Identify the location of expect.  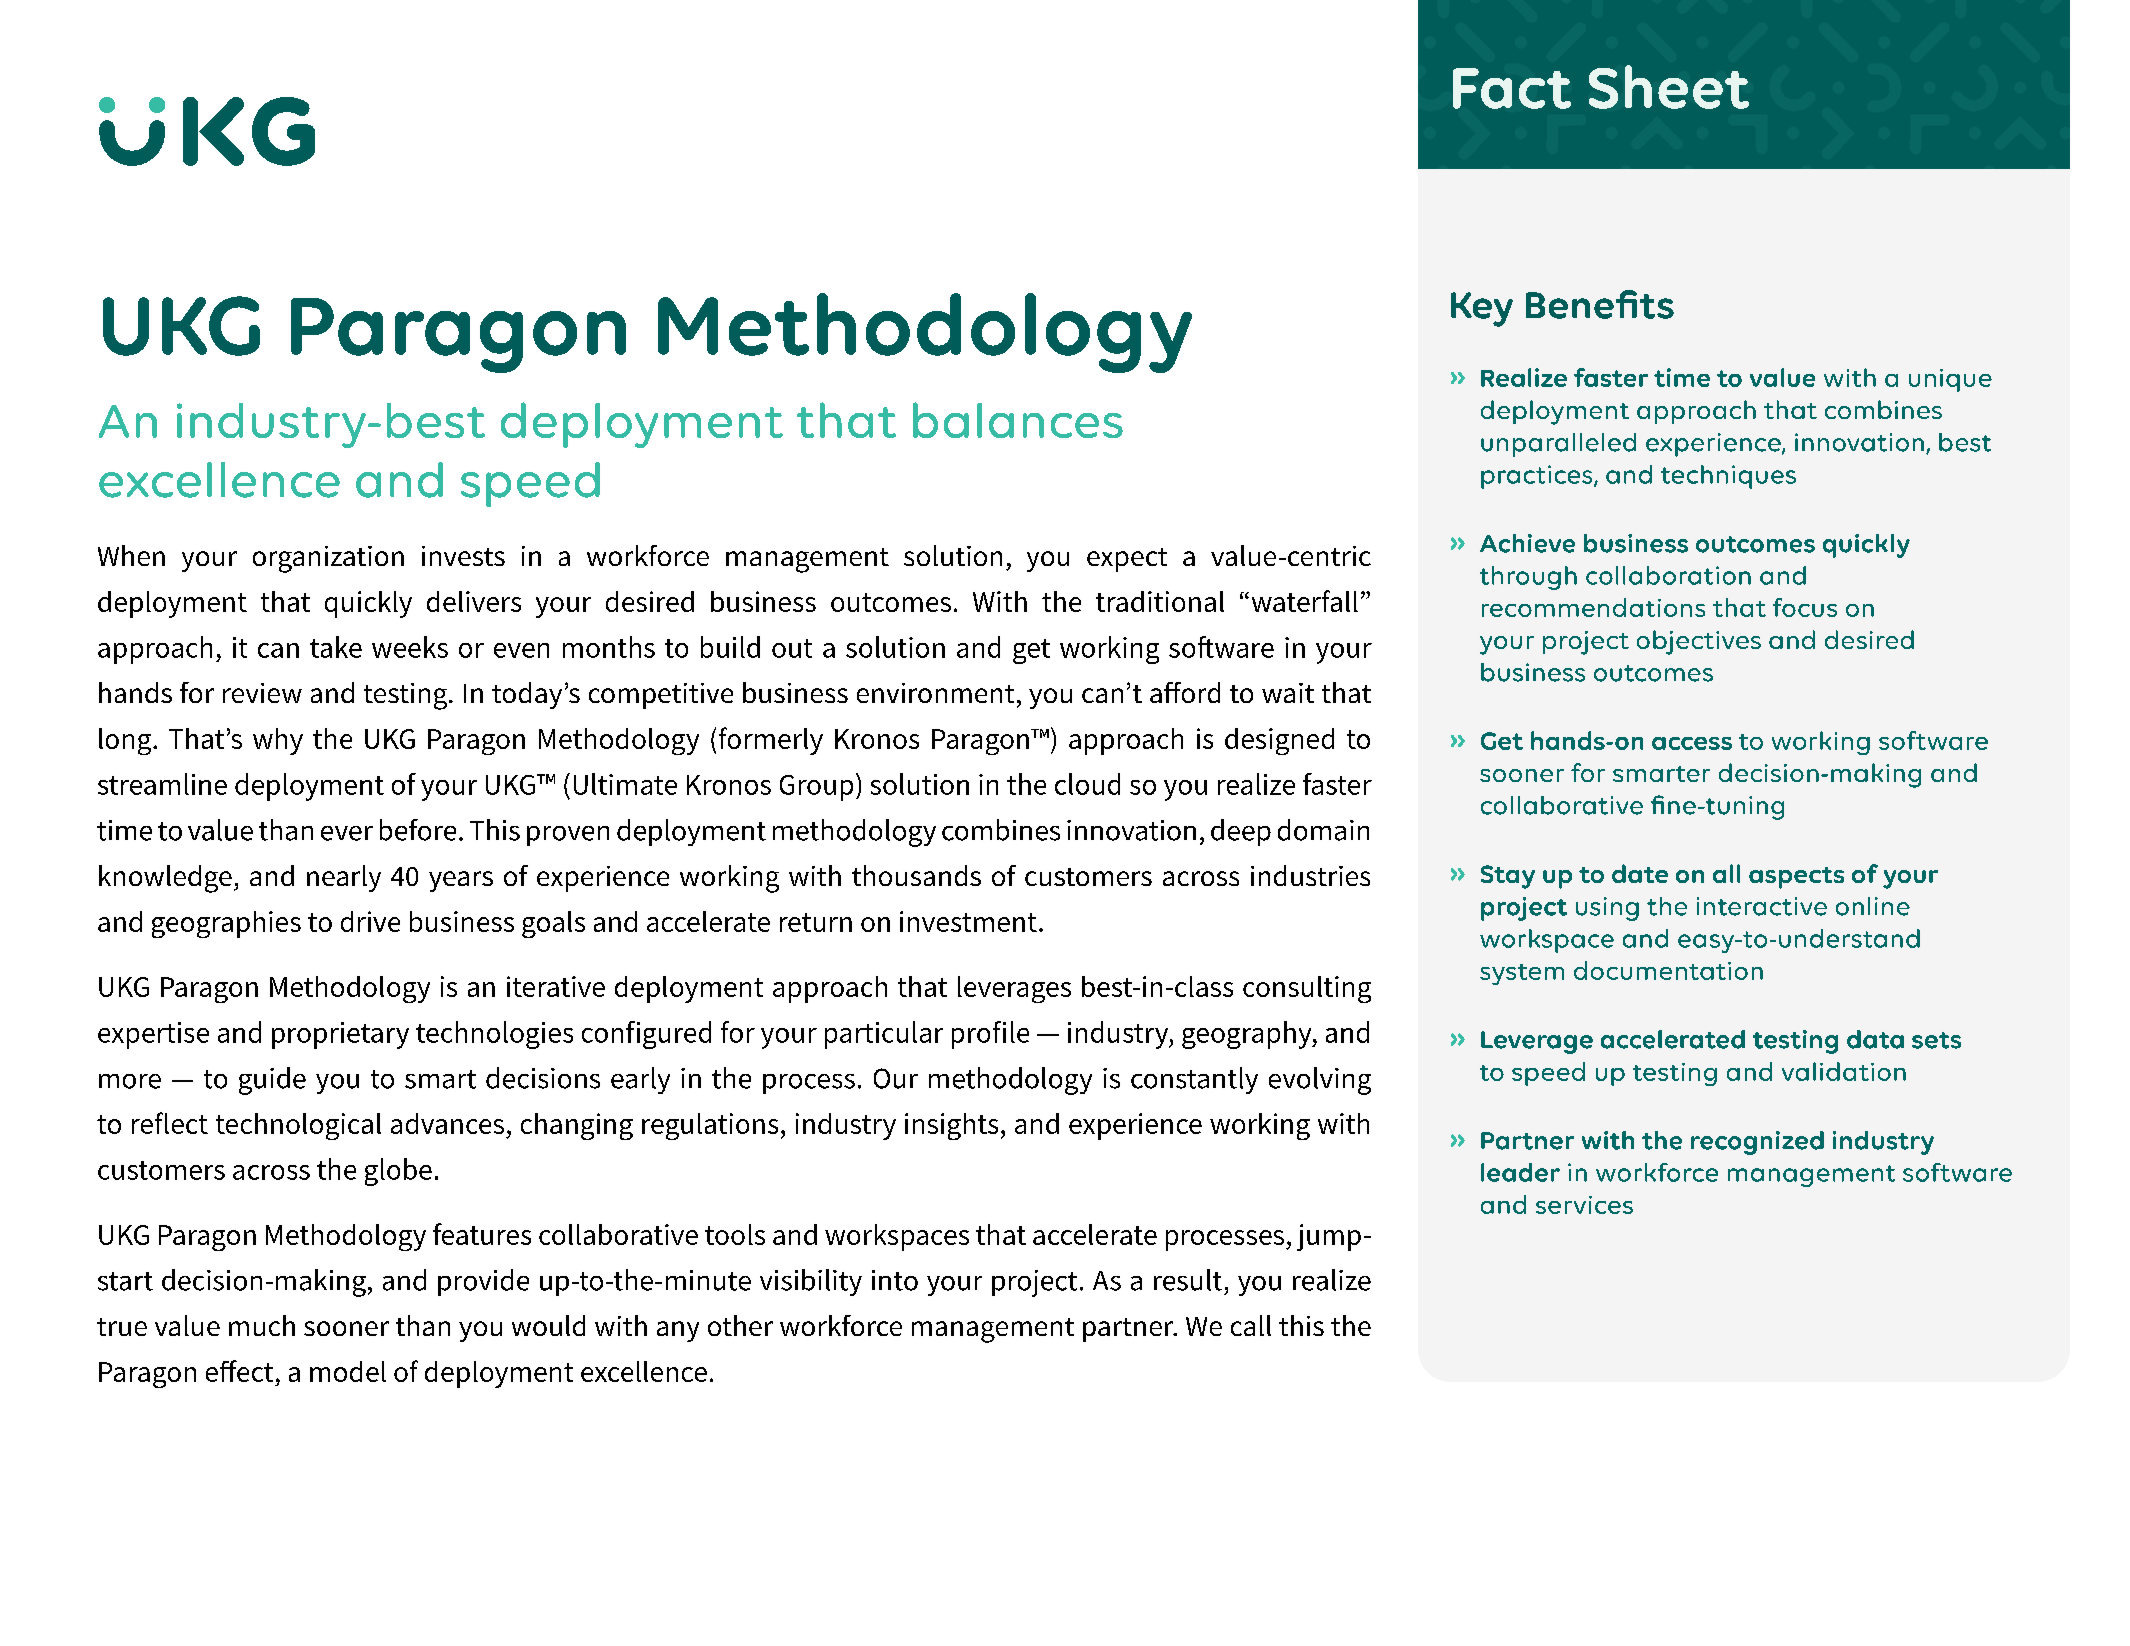
(1127, 560).
